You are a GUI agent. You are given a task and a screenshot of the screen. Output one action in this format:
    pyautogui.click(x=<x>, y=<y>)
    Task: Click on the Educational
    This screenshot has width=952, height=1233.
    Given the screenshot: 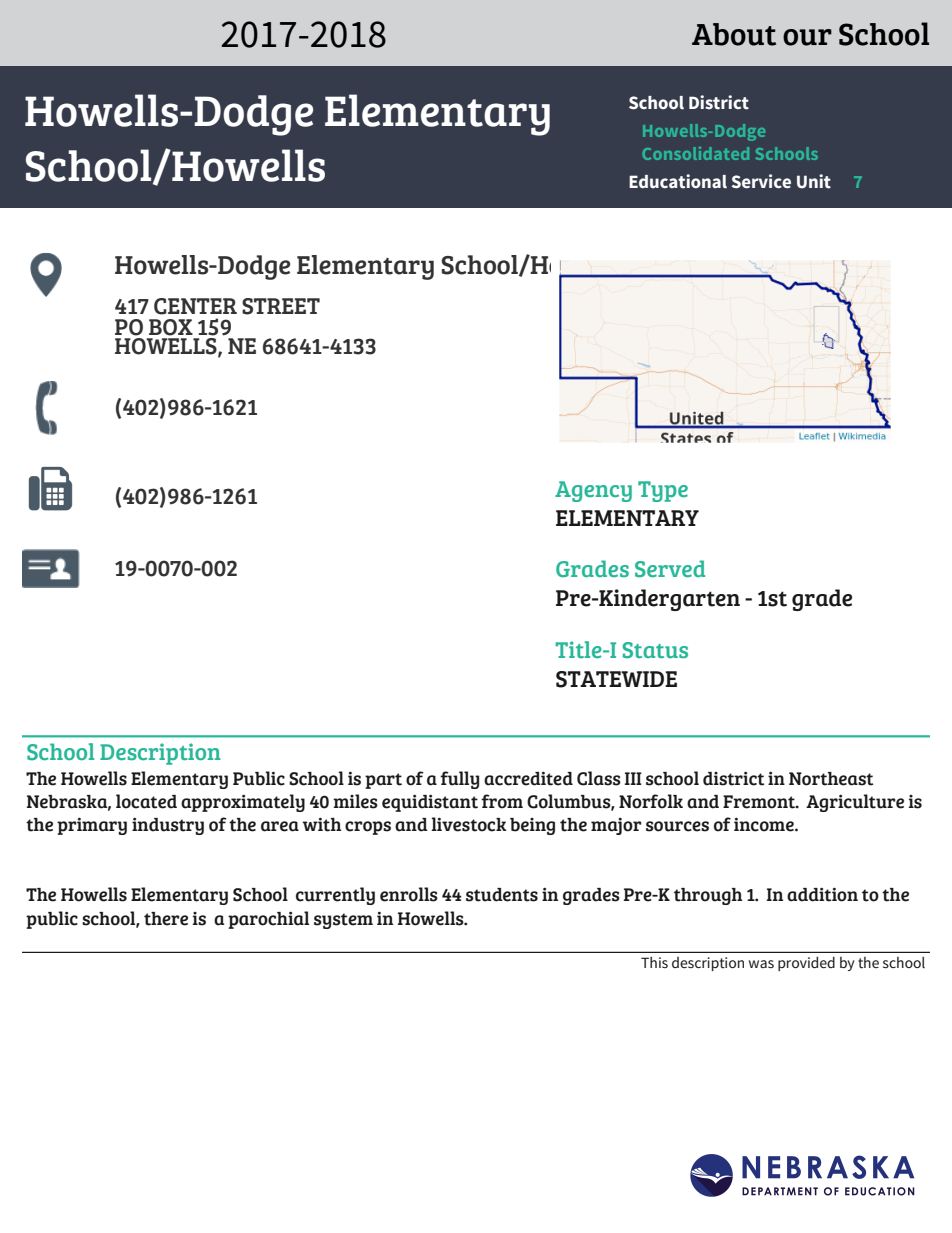 What is the action you would take?
    pyautogui.click(x=678, y=181)
